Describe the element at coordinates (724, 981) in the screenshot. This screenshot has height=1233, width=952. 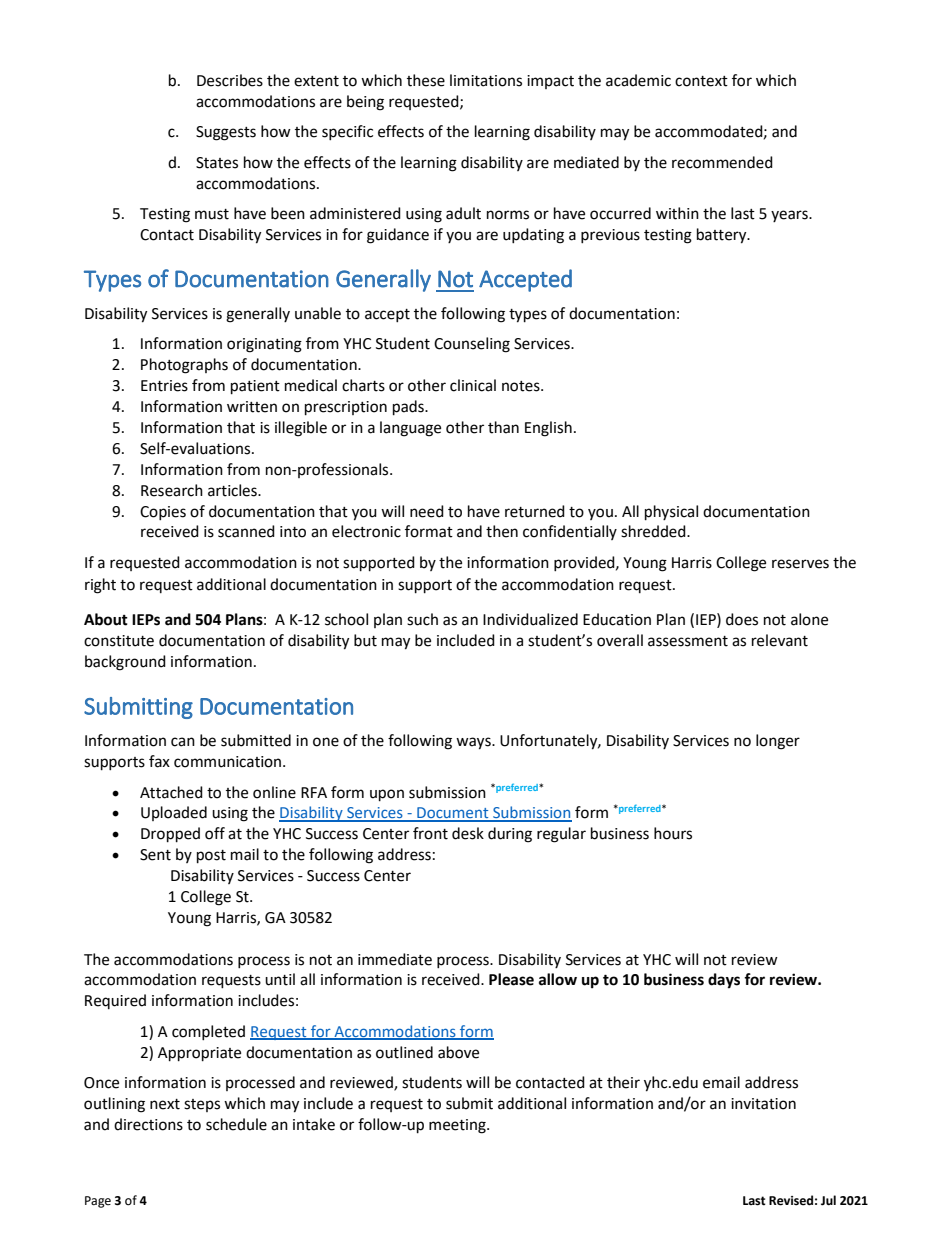
I see `days` at that location.
